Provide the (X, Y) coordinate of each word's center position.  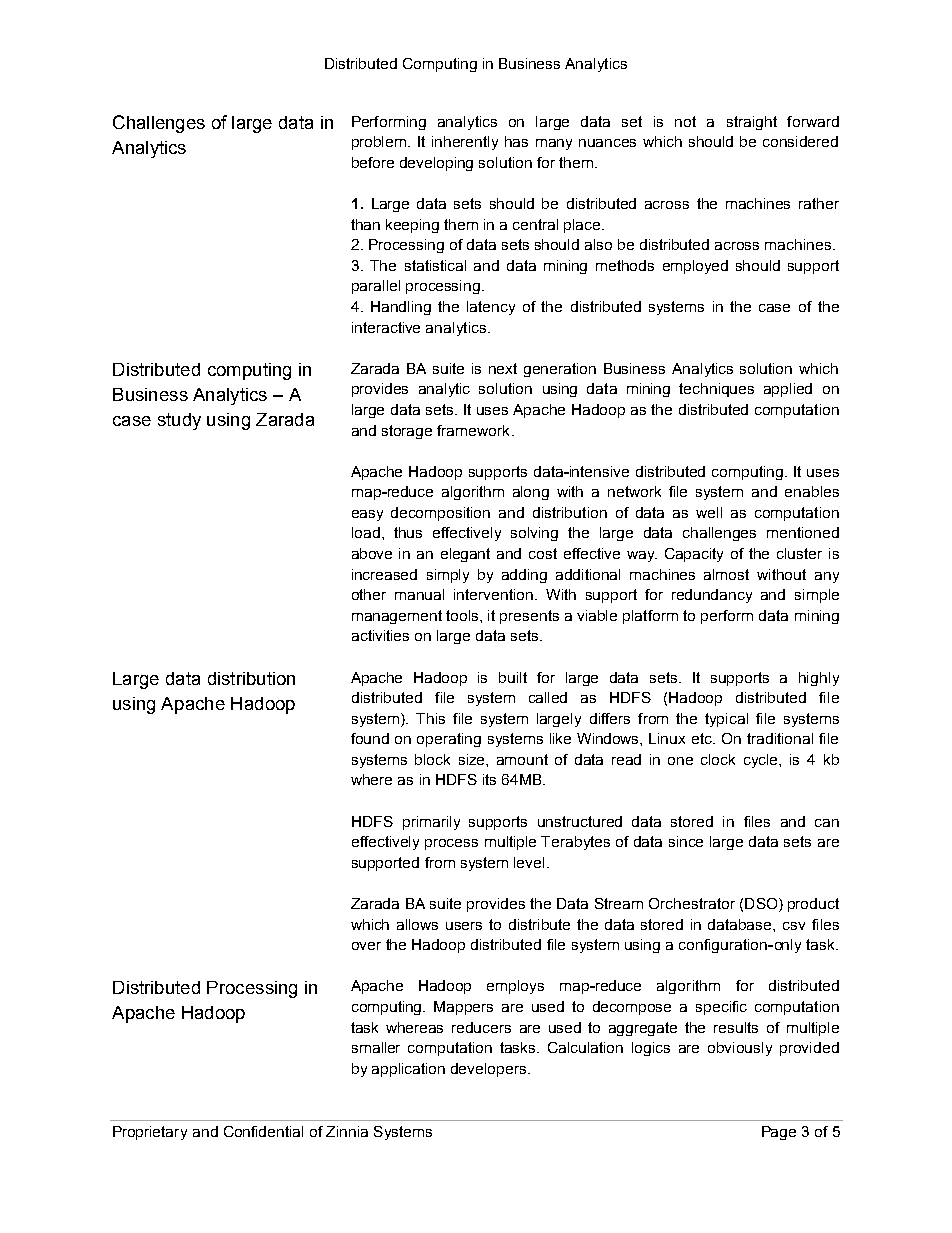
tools (463, 615)
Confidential (263, 1131)
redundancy (712, 596)
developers (488, 1070)
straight (752, 123)
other (369, 594)
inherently (465, 143)
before (373, 162)
